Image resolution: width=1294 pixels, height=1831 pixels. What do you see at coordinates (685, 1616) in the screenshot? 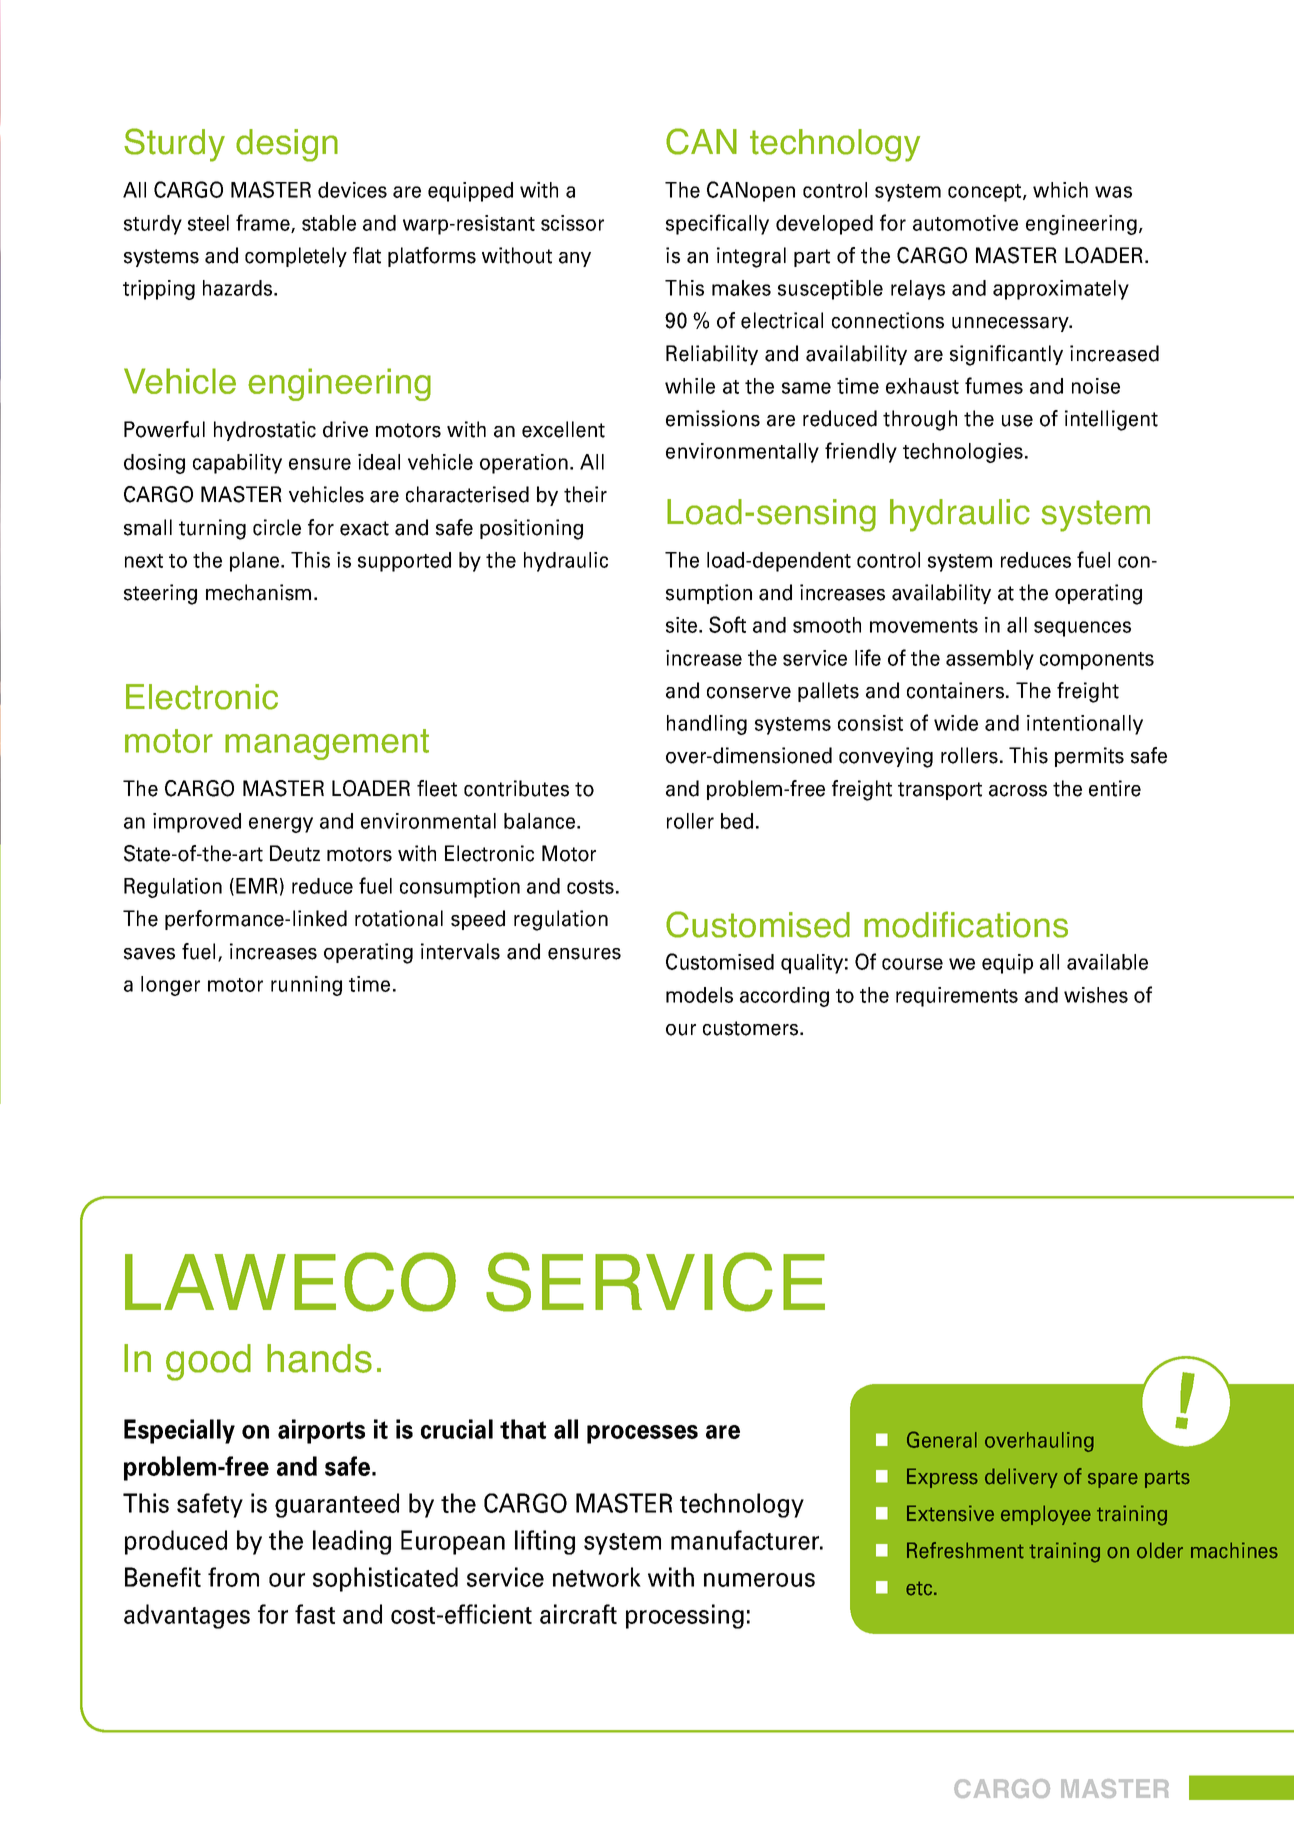
I see `processing` at bounding box center [685, 1616].
